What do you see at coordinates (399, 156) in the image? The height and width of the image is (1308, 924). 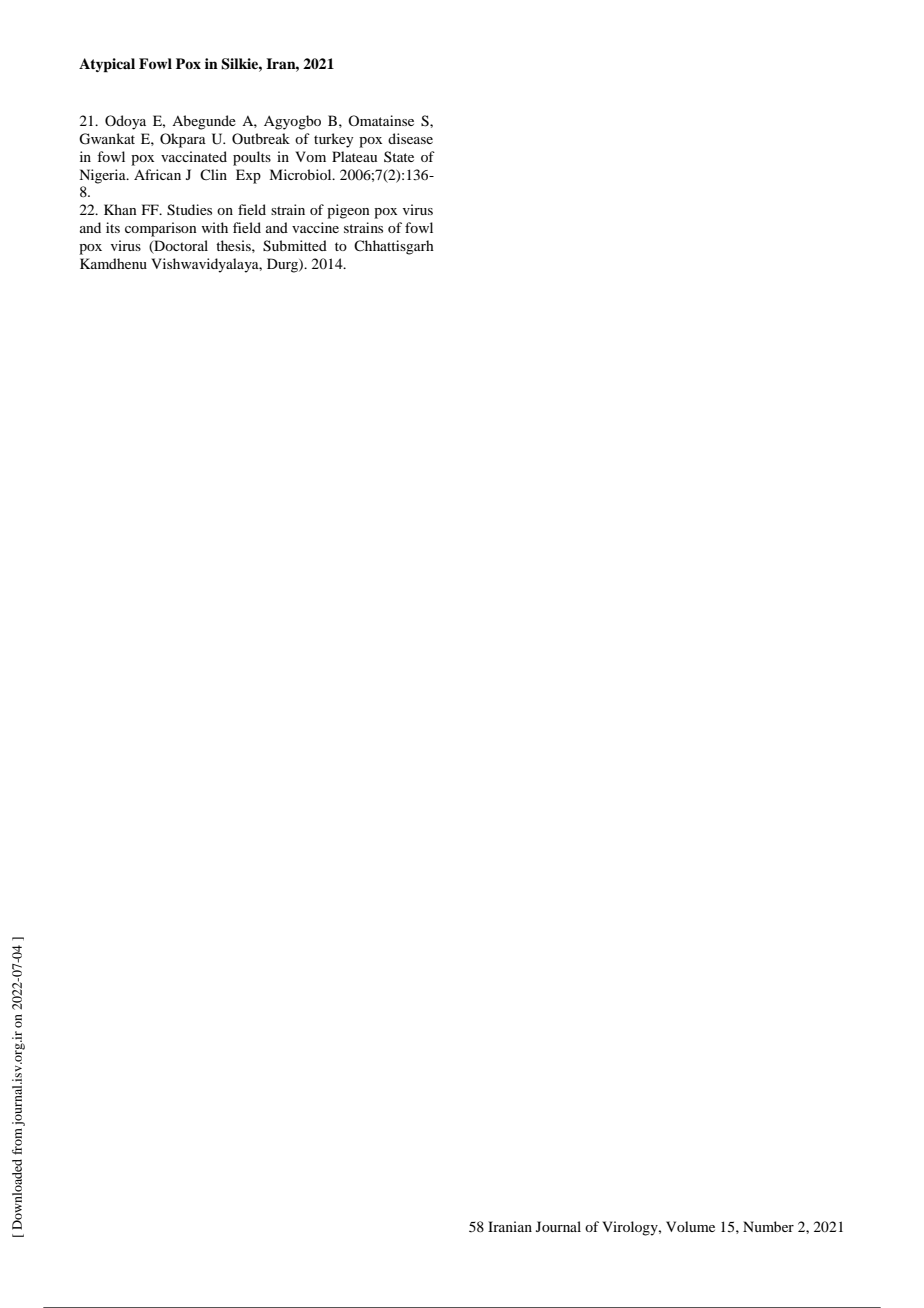 I see `State` at bounding box center [399, 156].
